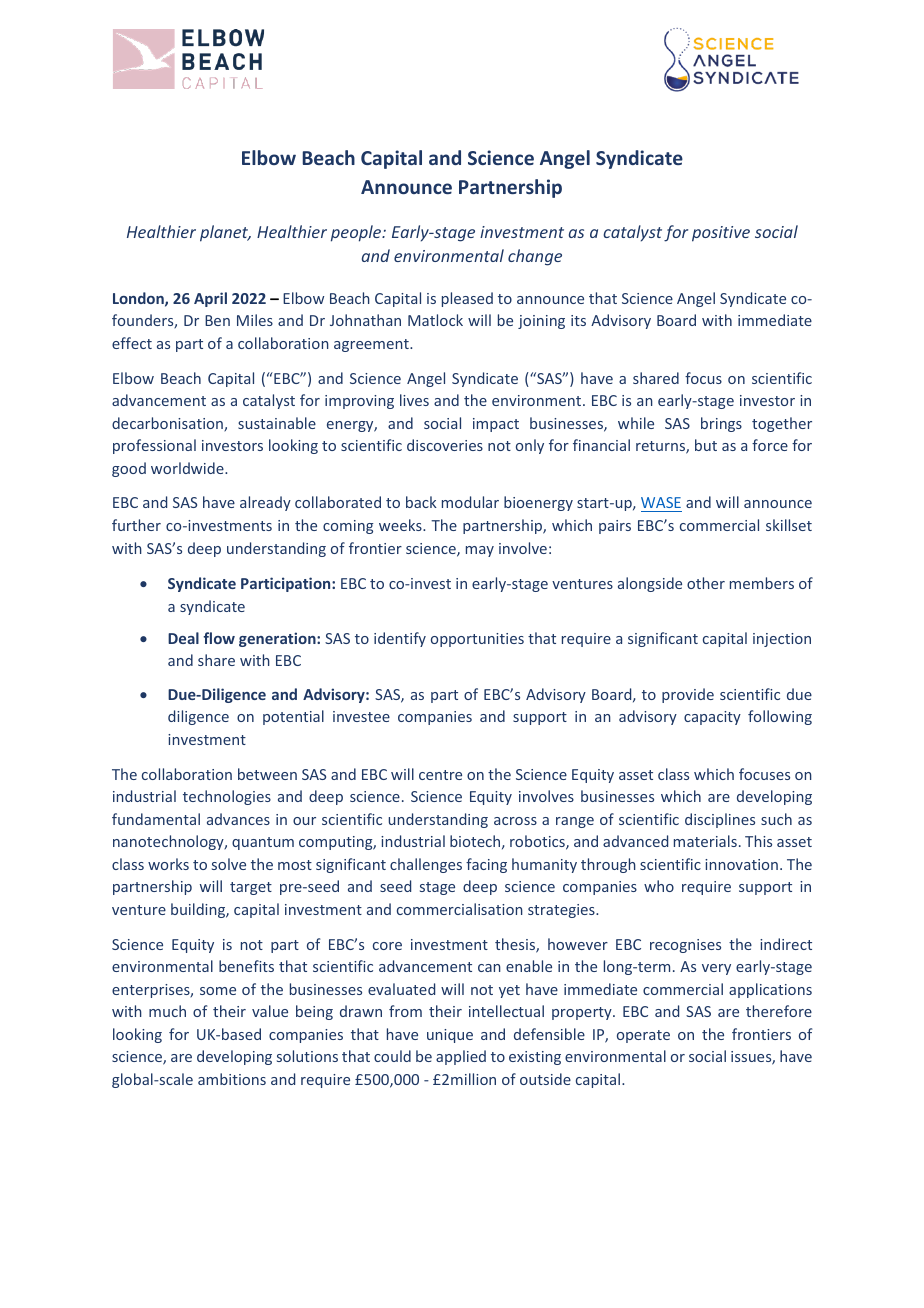 This document has width=924, height=1308. What do you see at coordinates (721, 234) in the document?
I see `positive` at bounding box center [721, 234].
